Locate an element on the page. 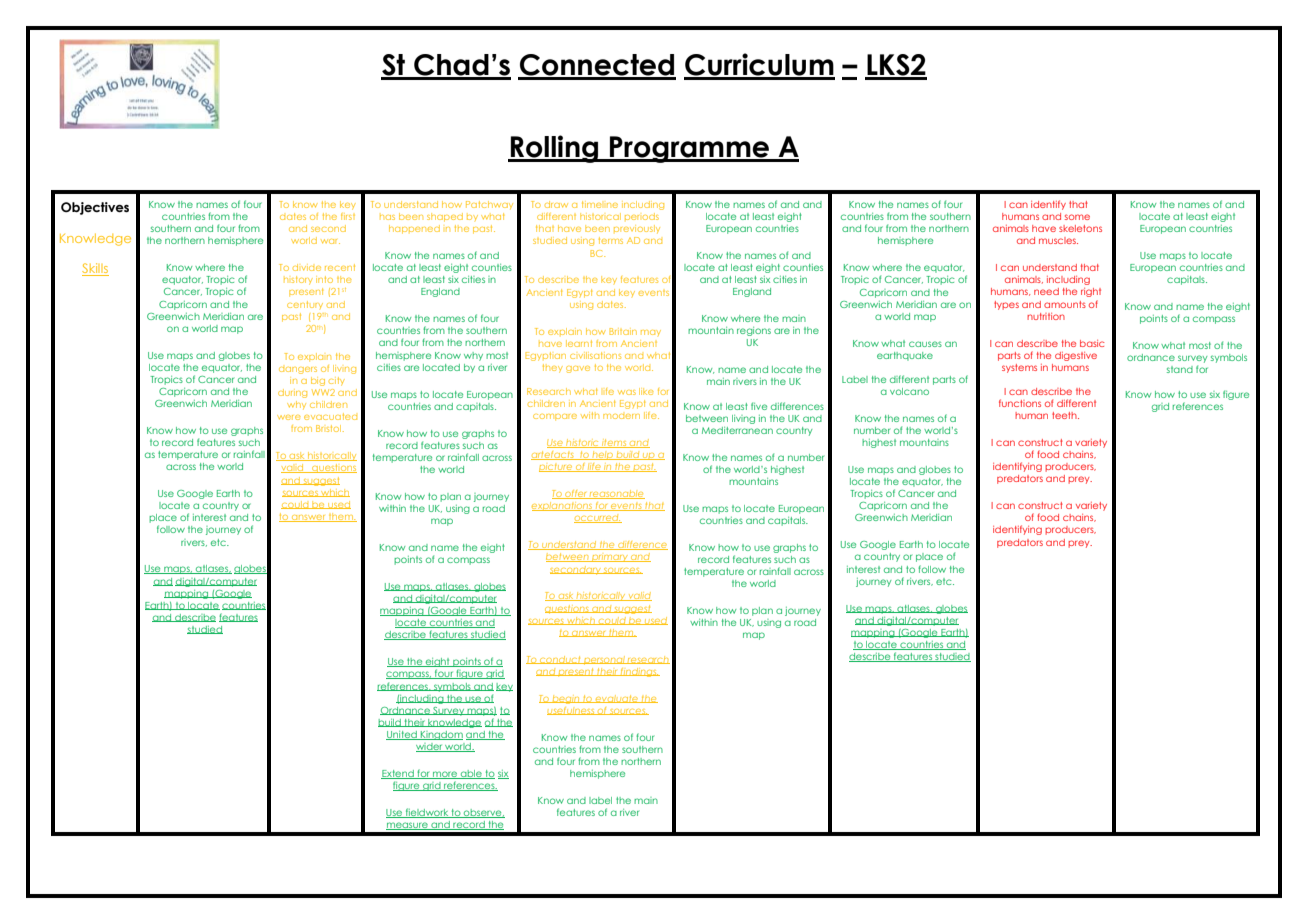  Bristol is located at coordinates (330, 428).
